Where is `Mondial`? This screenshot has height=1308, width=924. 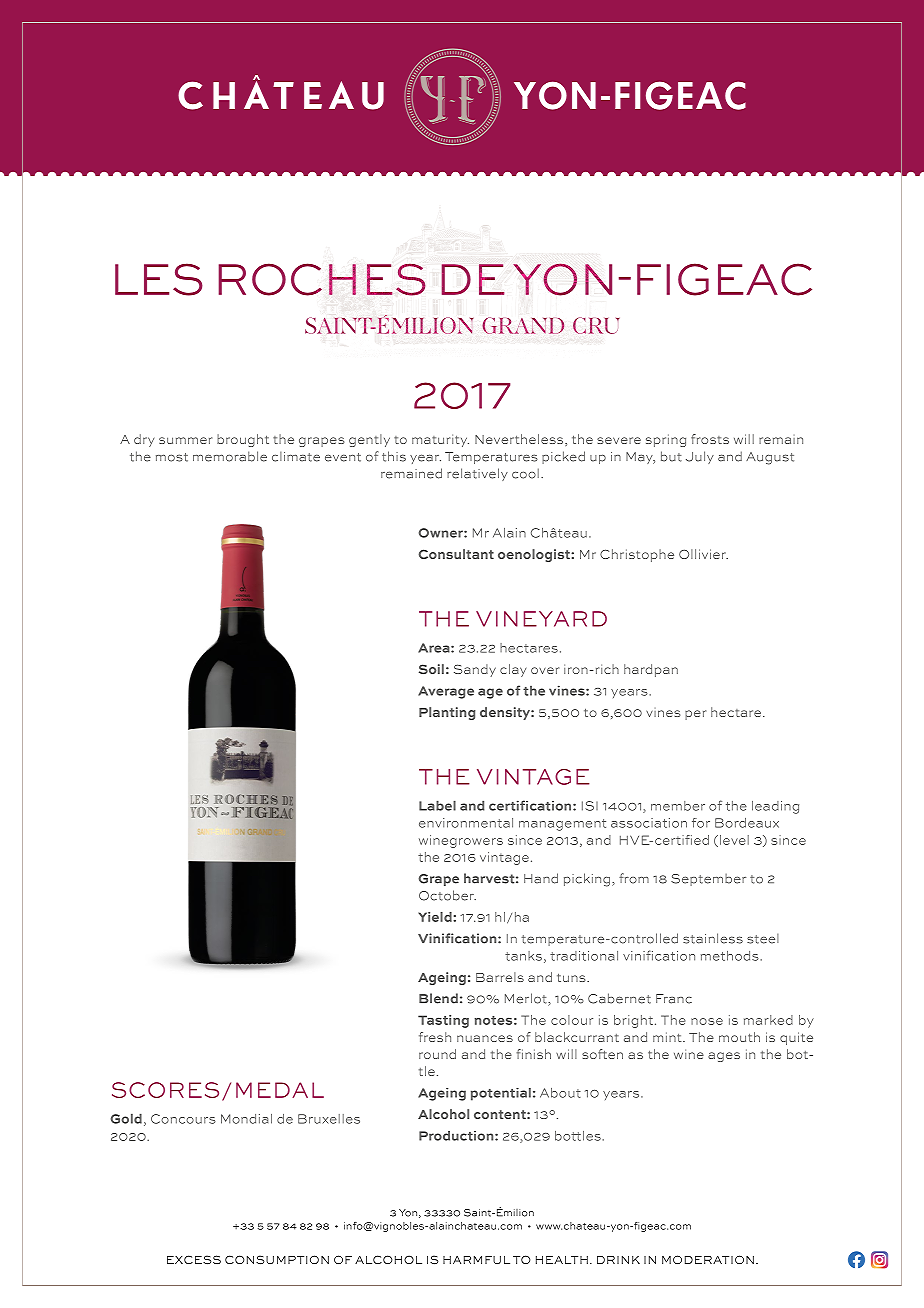 Mondial is located at coordinates (246, 1119).
